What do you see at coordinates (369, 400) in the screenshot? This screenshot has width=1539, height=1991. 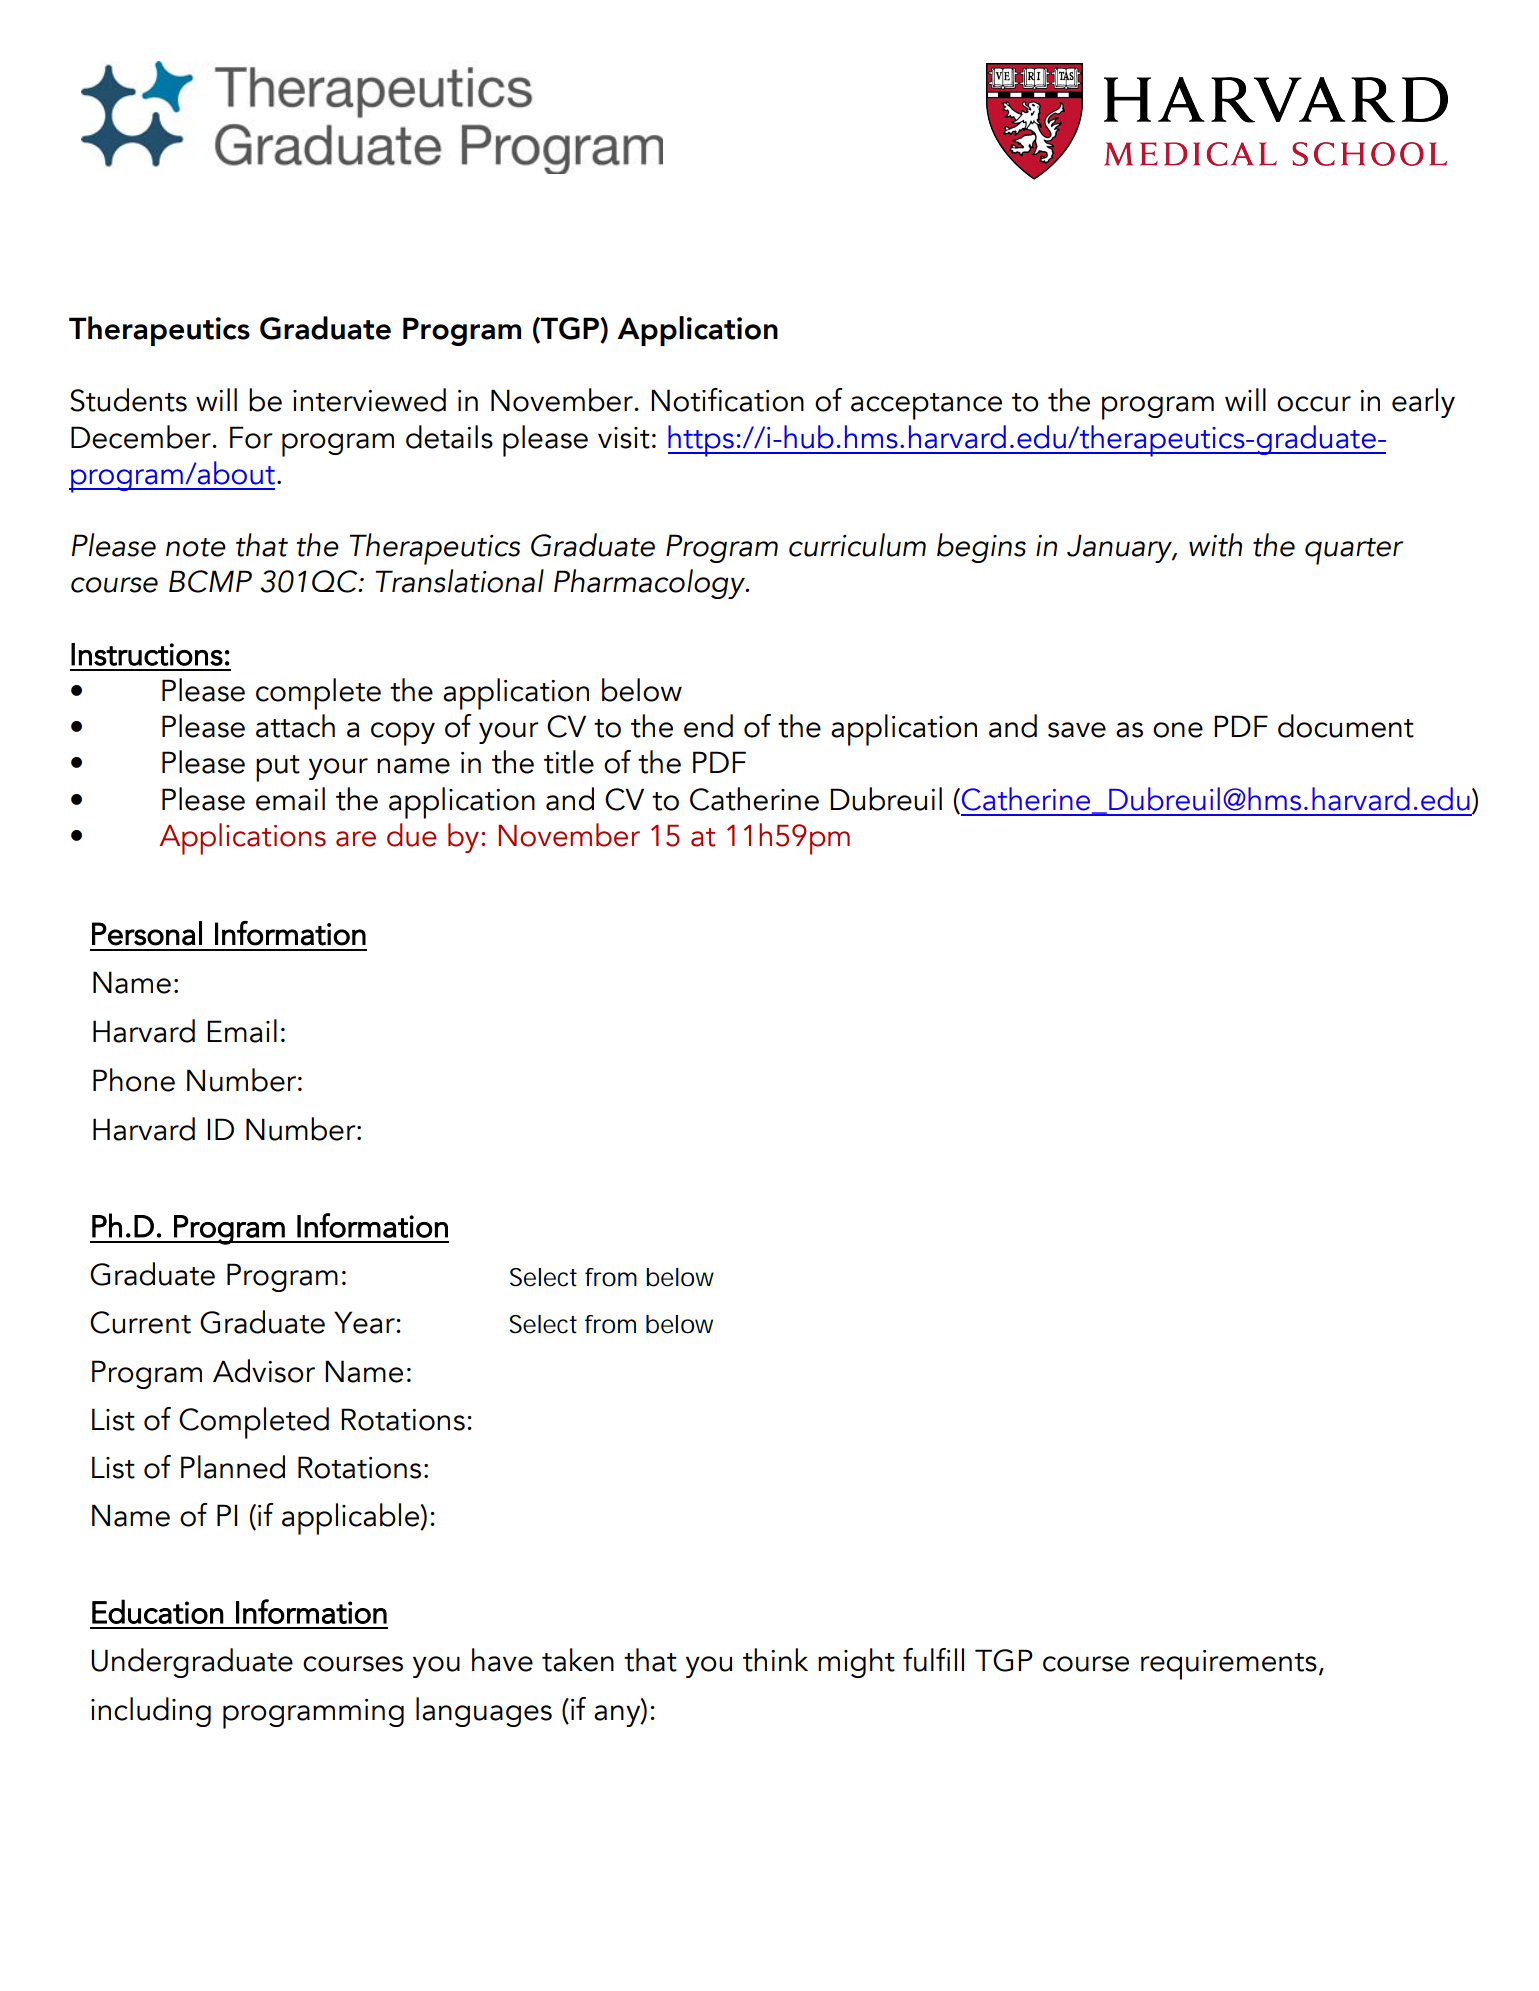 I see `interviewed` at bounding box center [369, 400].
